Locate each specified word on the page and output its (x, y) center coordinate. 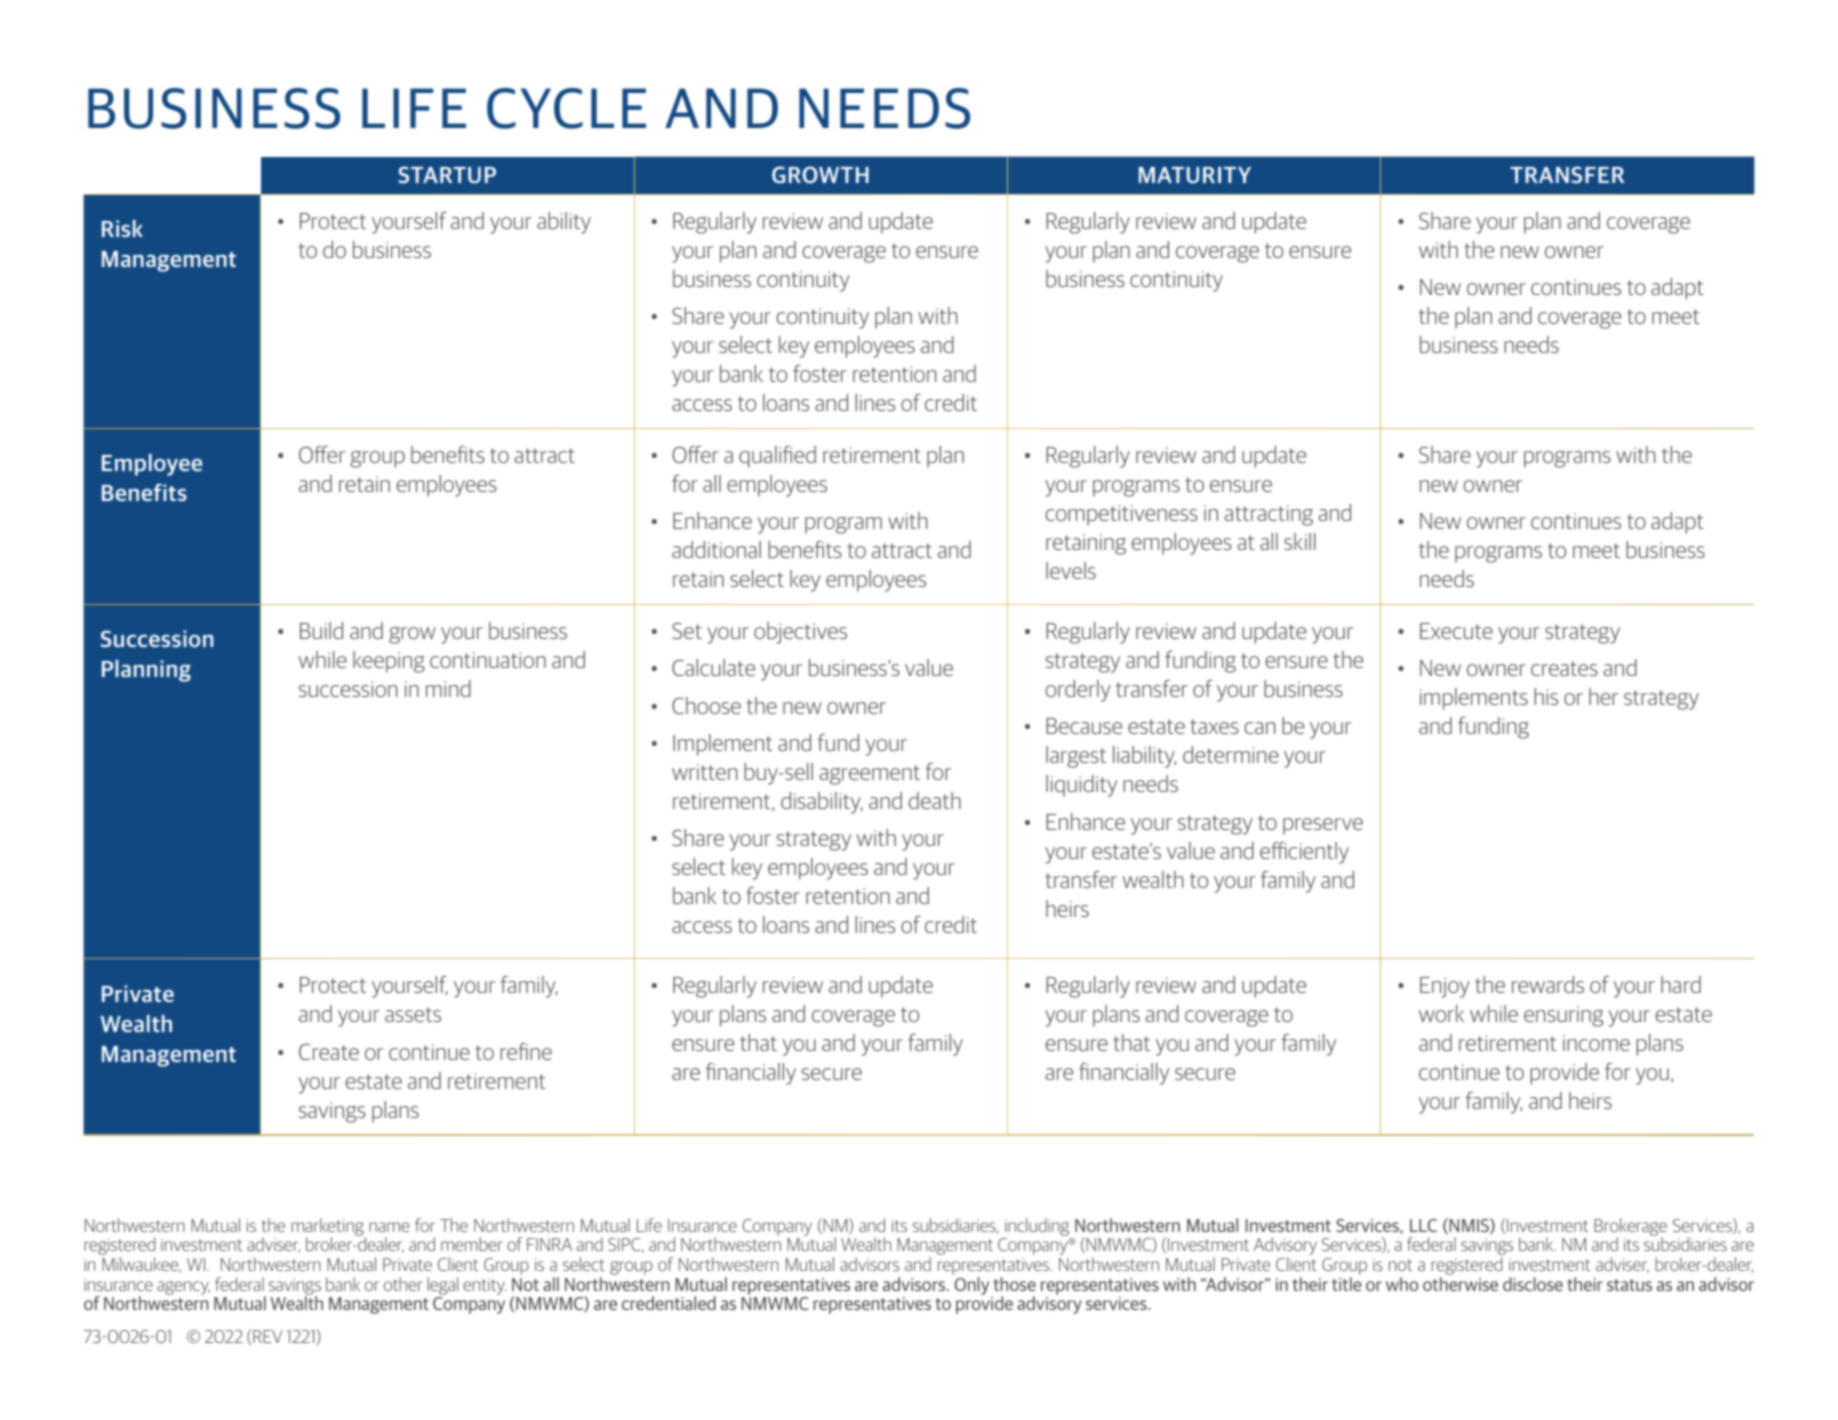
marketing (328, 1228)
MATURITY (1195, 175)
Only (971, 1286)
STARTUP (447, 174)
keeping (389, 662)
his (1546, 696)
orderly (1078, 691)
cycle (566, 108)
